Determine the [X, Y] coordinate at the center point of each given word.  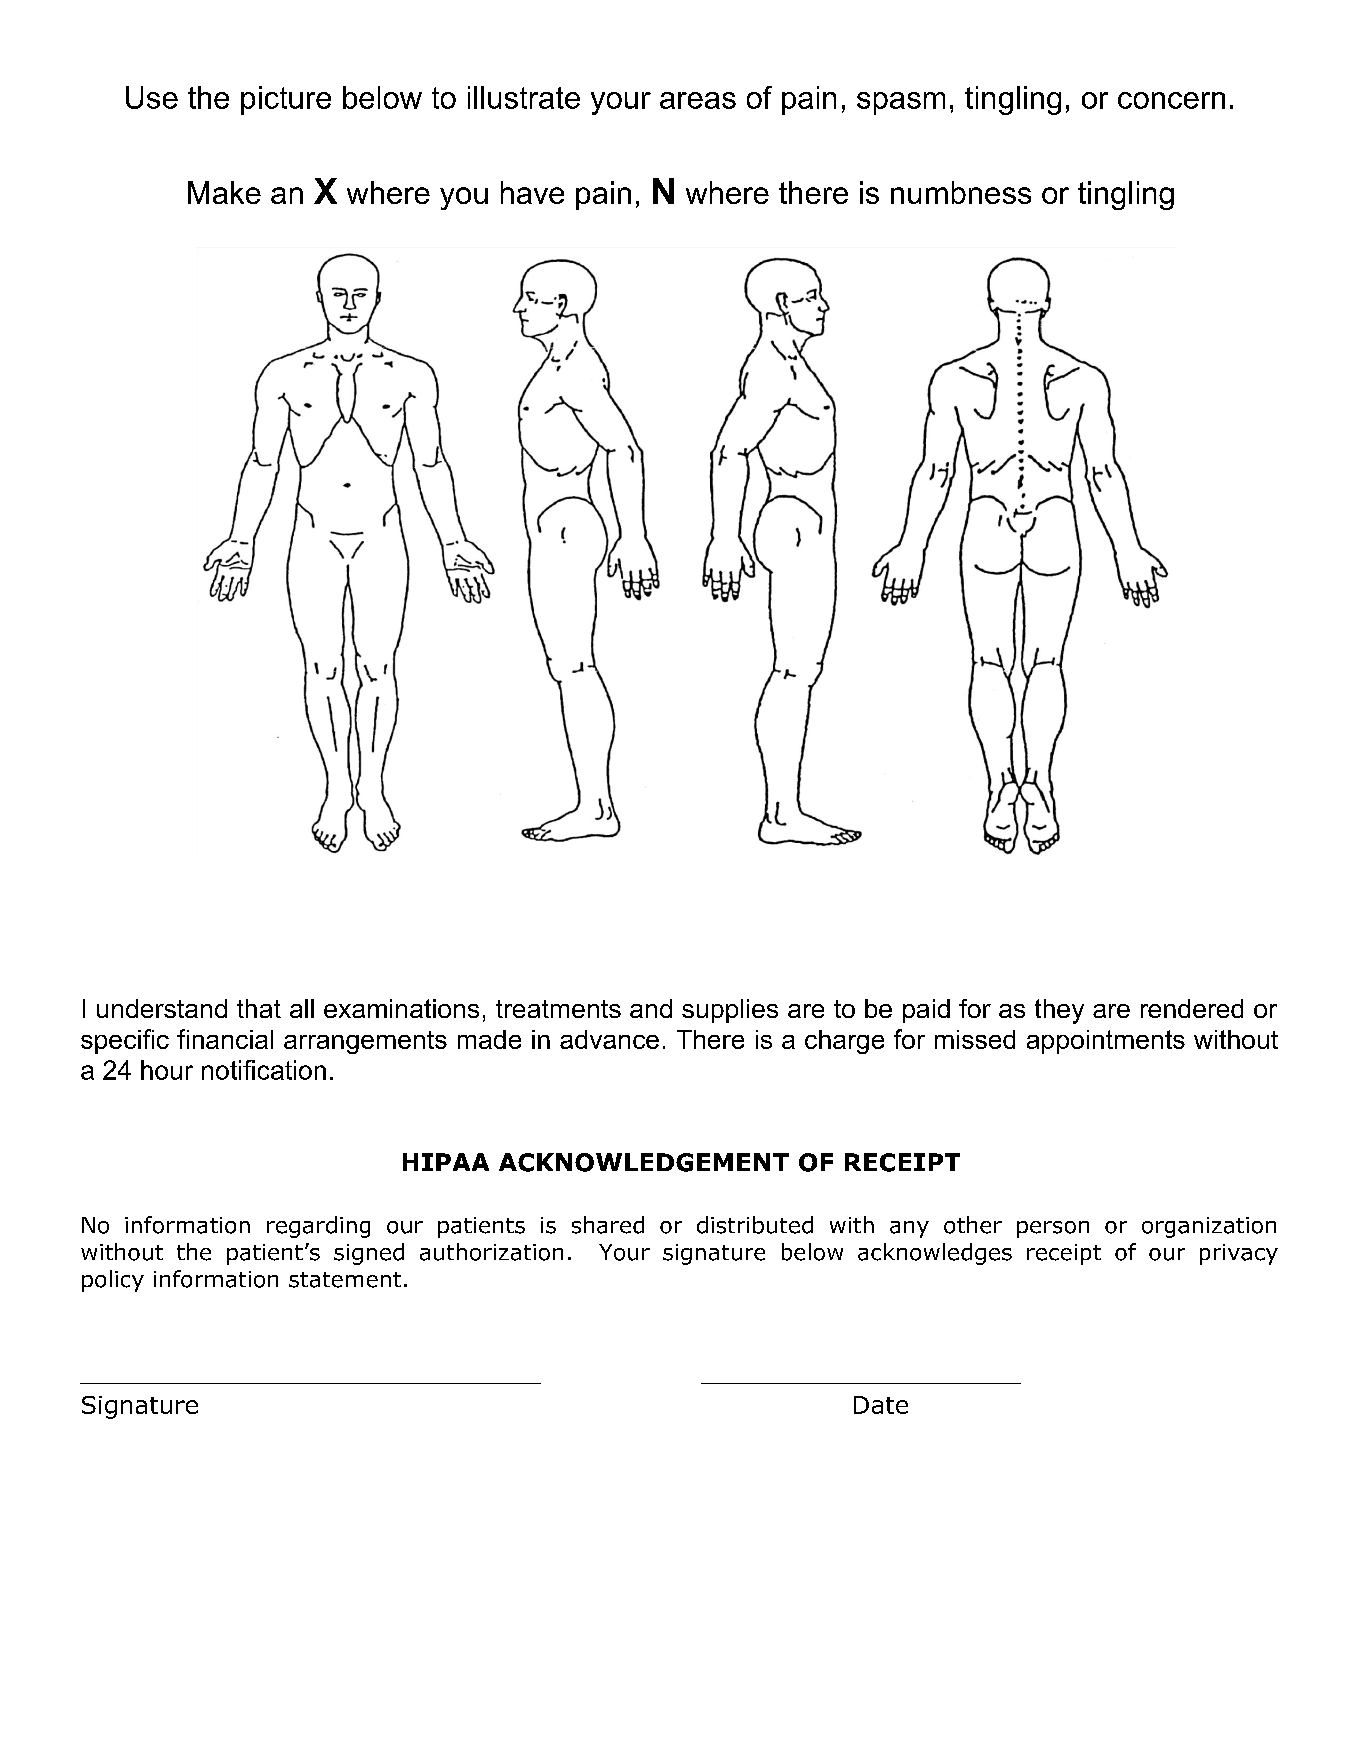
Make [224, 192]
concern [1171, 100]
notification [264, 1070]
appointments [1106, 1042]
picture [286, 100]
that [259, 1008]
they [1059, 1011]
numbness [961, 192]
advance [609, 1039]
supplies [730, 1011]
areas [698, 100]
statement [345, 1280]
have [532, 192]
